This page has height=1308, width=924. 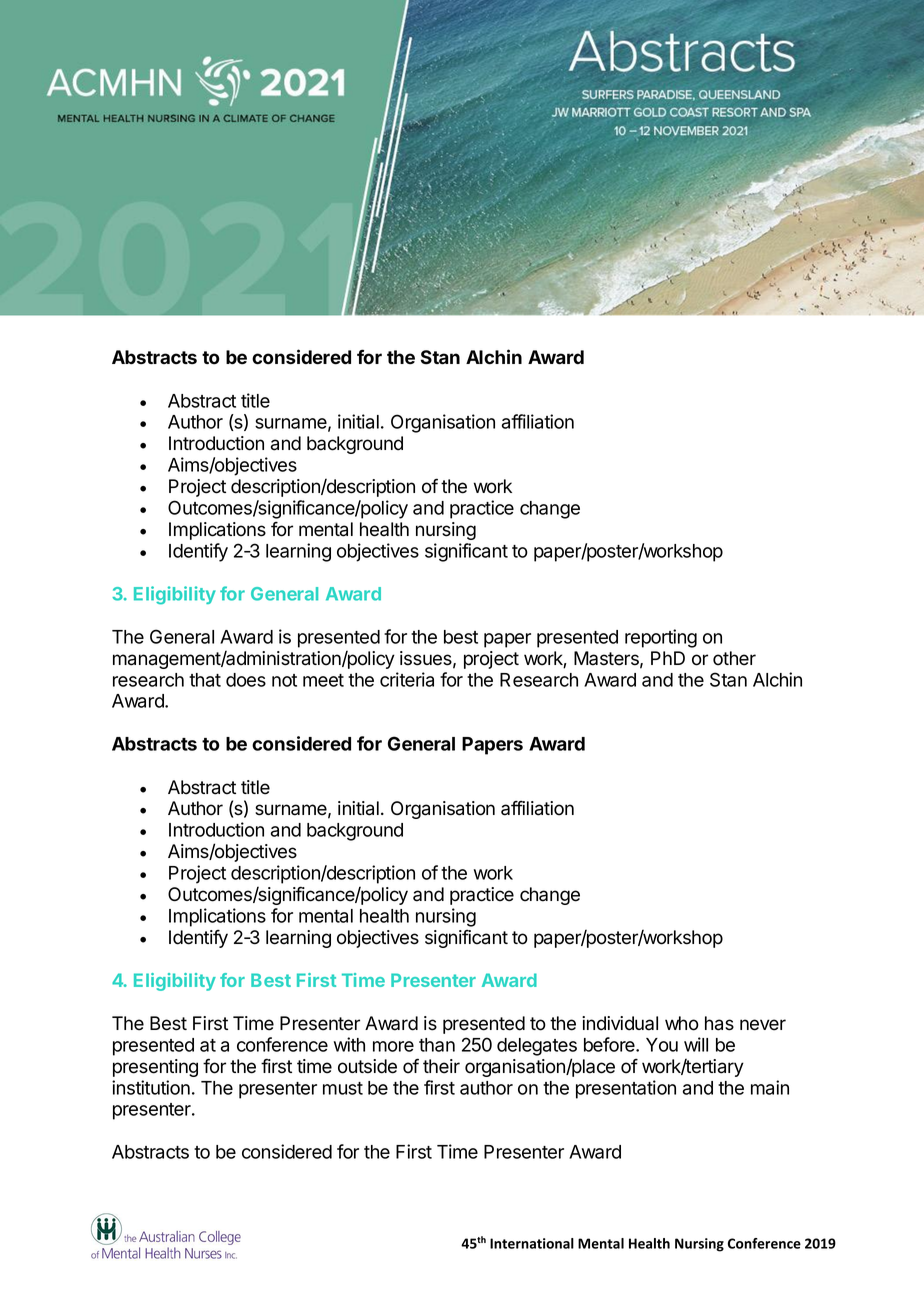 I want to click on presenting, so click(x=155, y=1068).
